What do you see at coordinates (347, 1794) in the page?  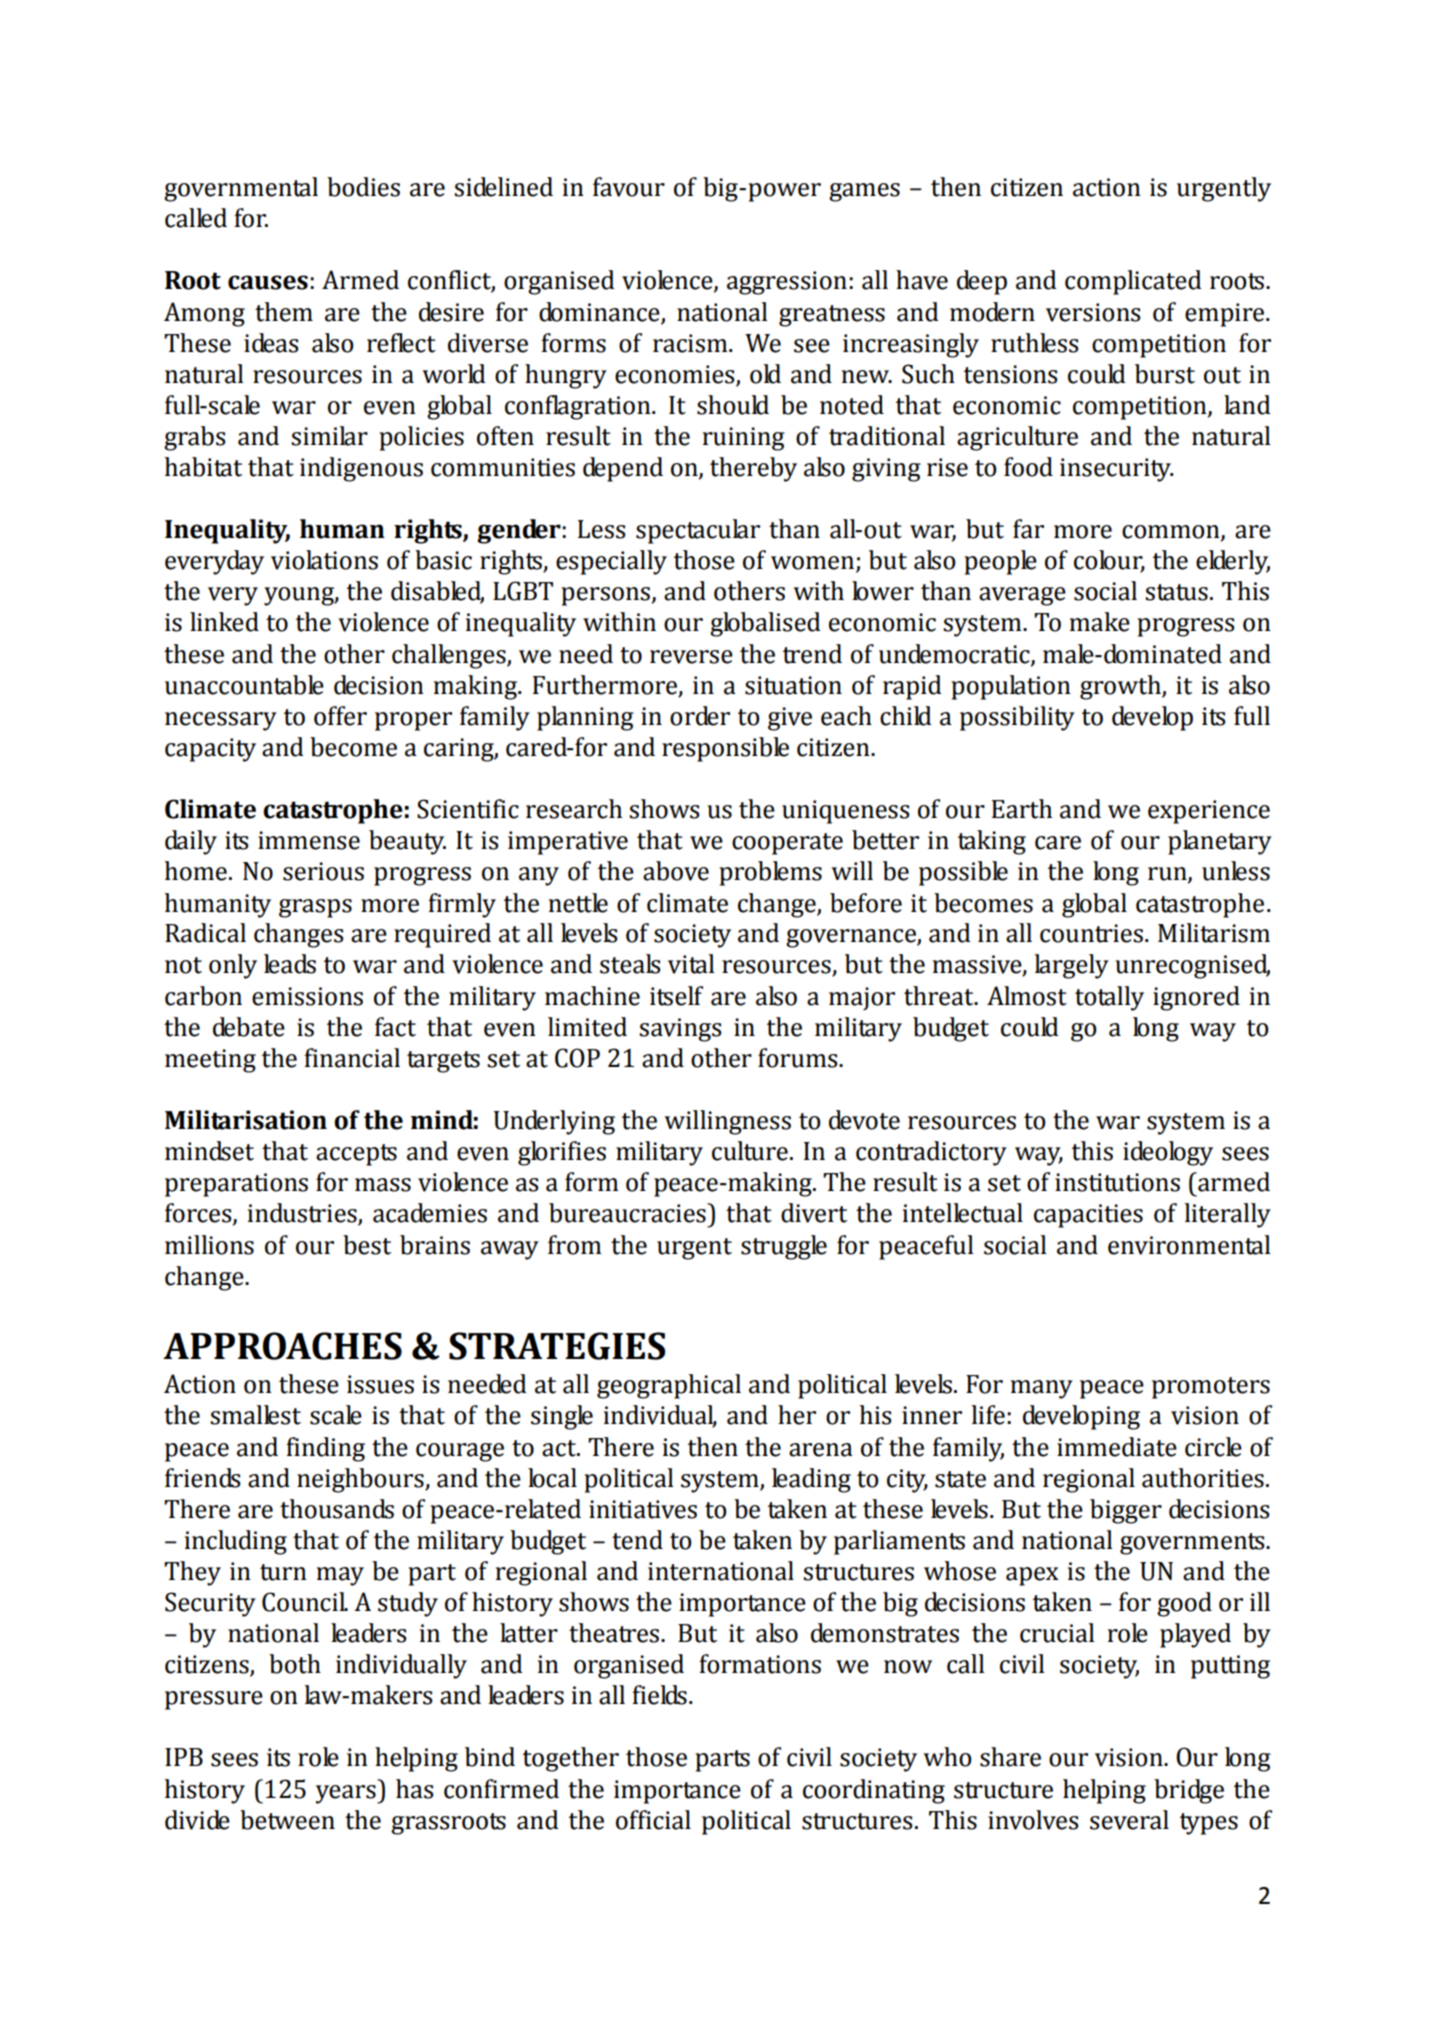 I see `years` at bounding box center [347, 1794].
